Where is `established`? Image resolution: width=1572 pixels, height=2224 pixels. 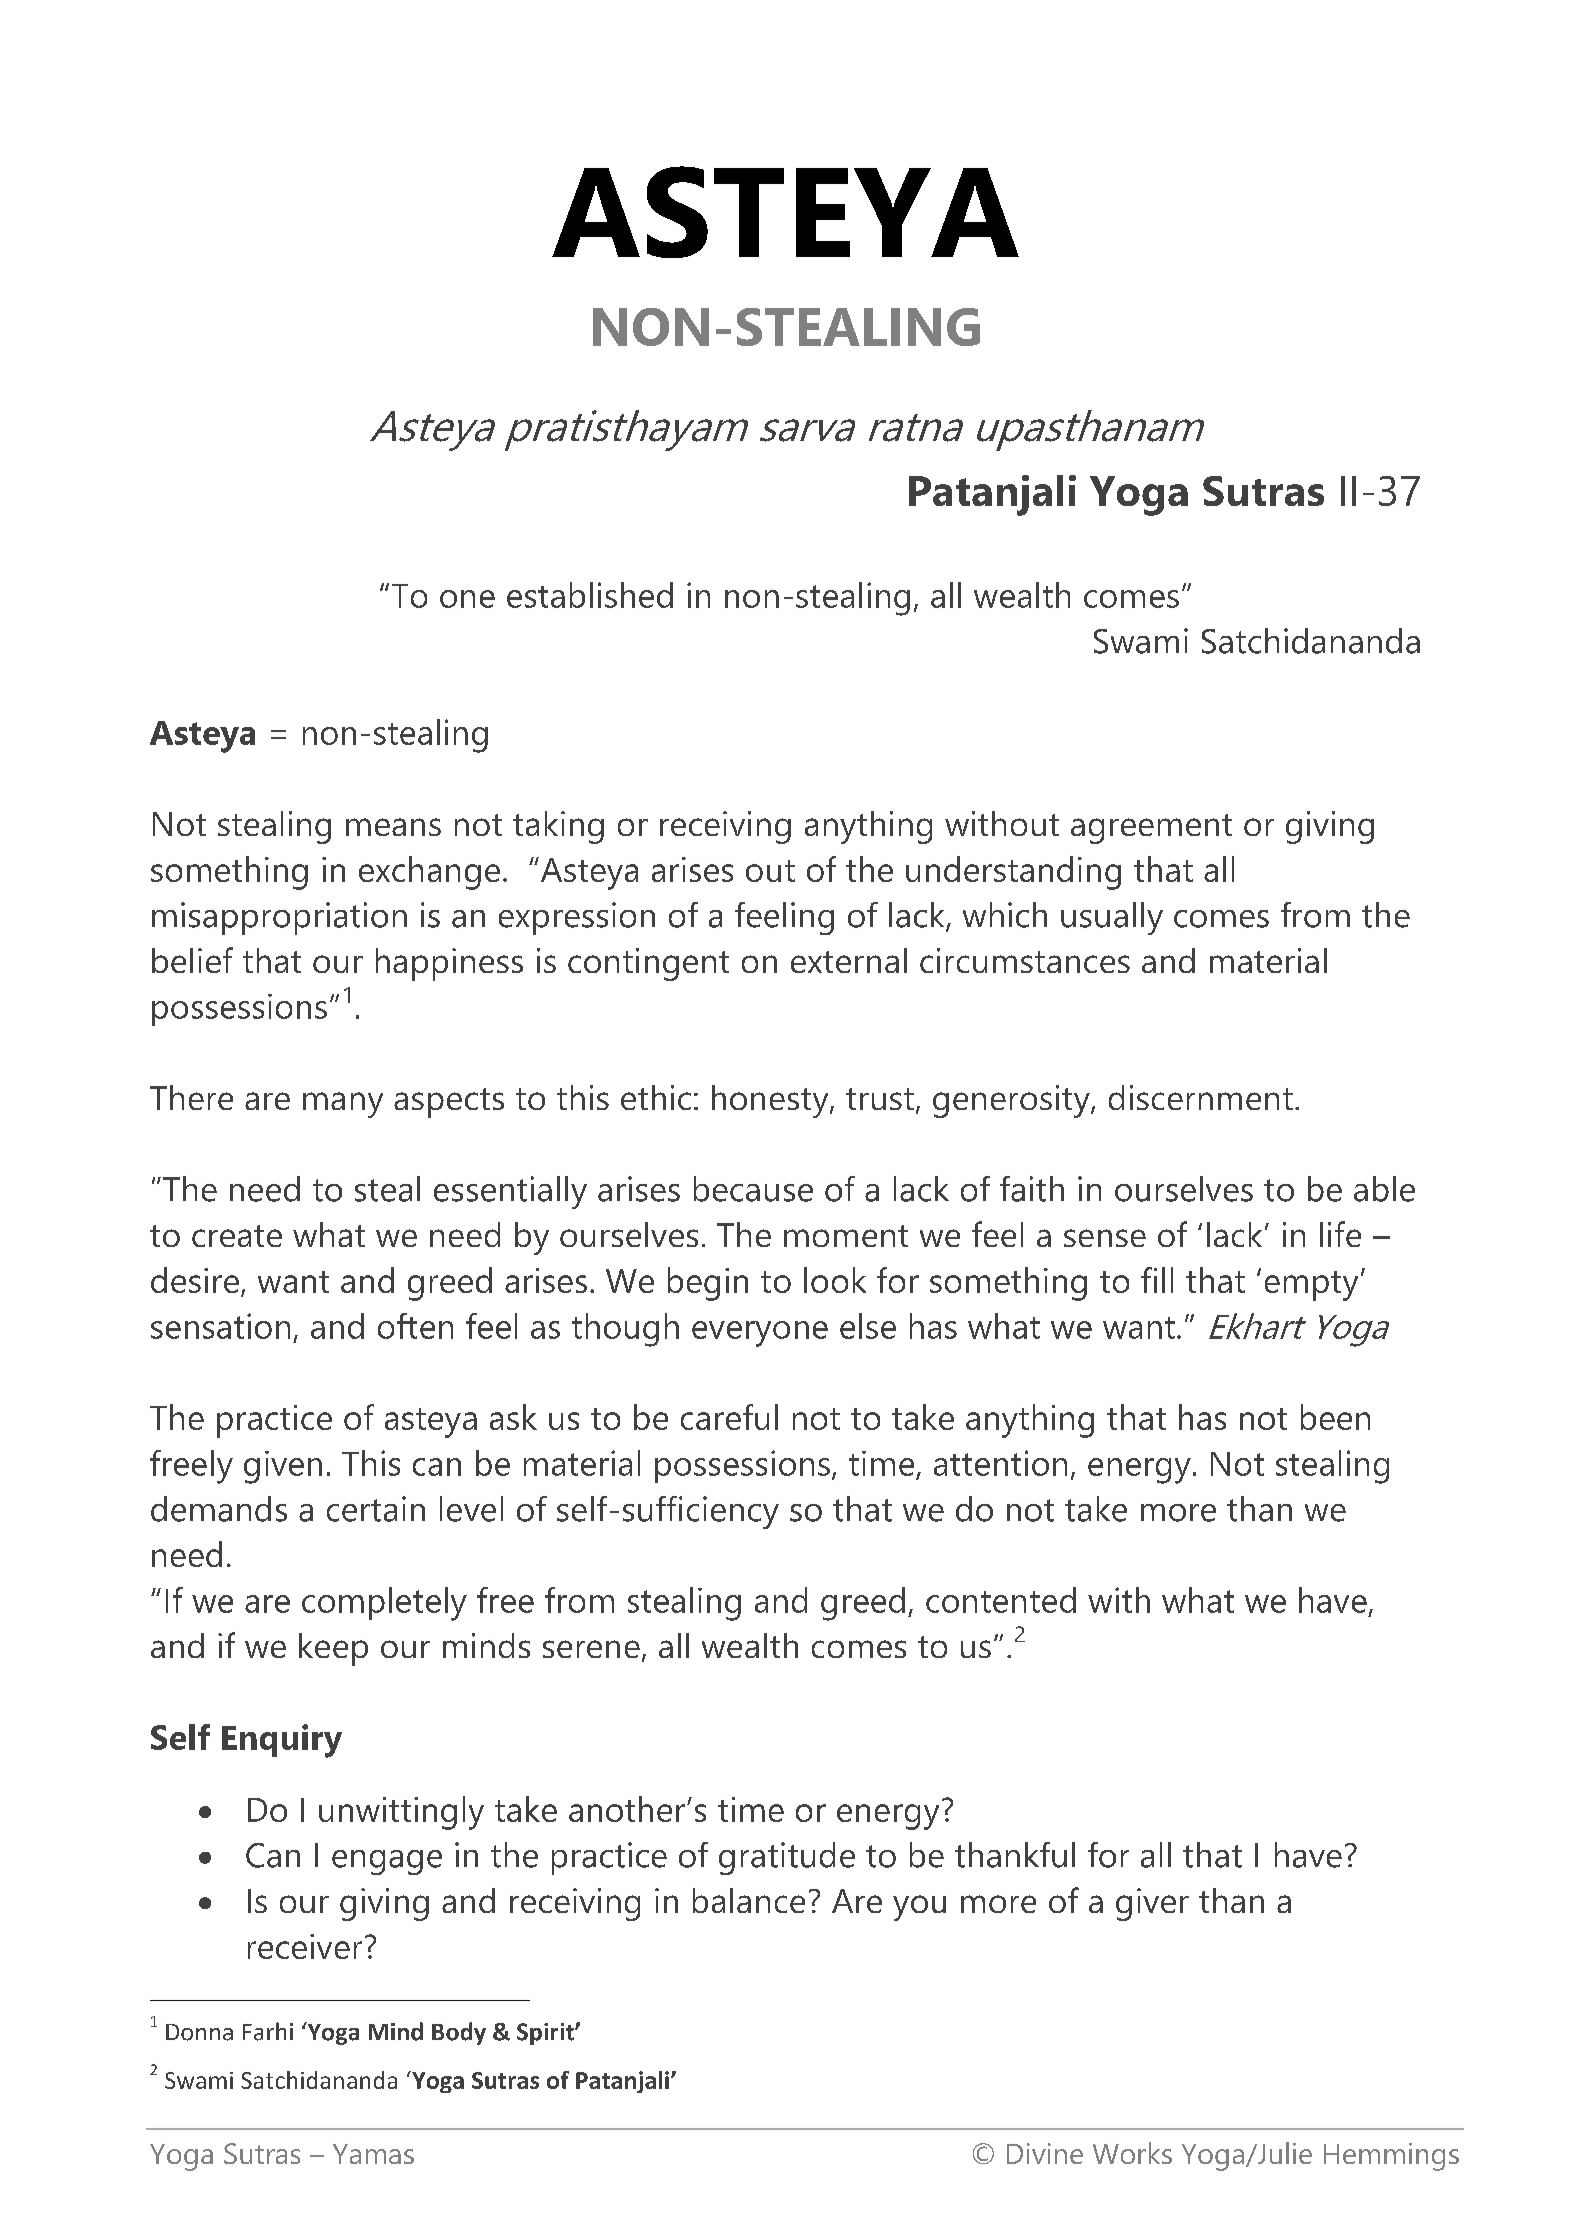 established is located at coordinates (590, 595).
